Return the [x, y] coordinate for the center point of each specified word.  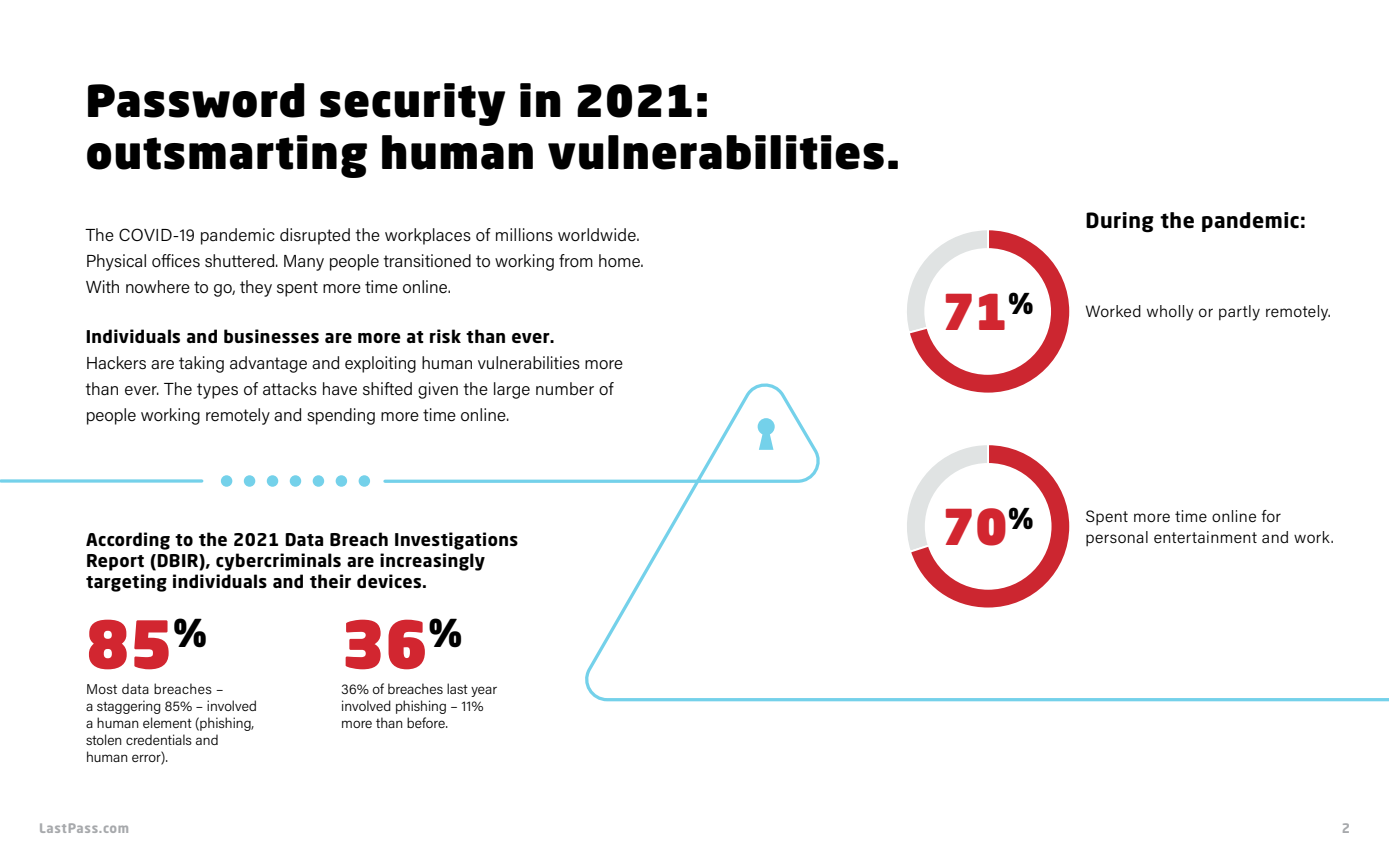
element [167, 722]
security [412, 104]
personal [1117, 539]
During [1120, 222]
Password [196, 100]
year [484, 691]
